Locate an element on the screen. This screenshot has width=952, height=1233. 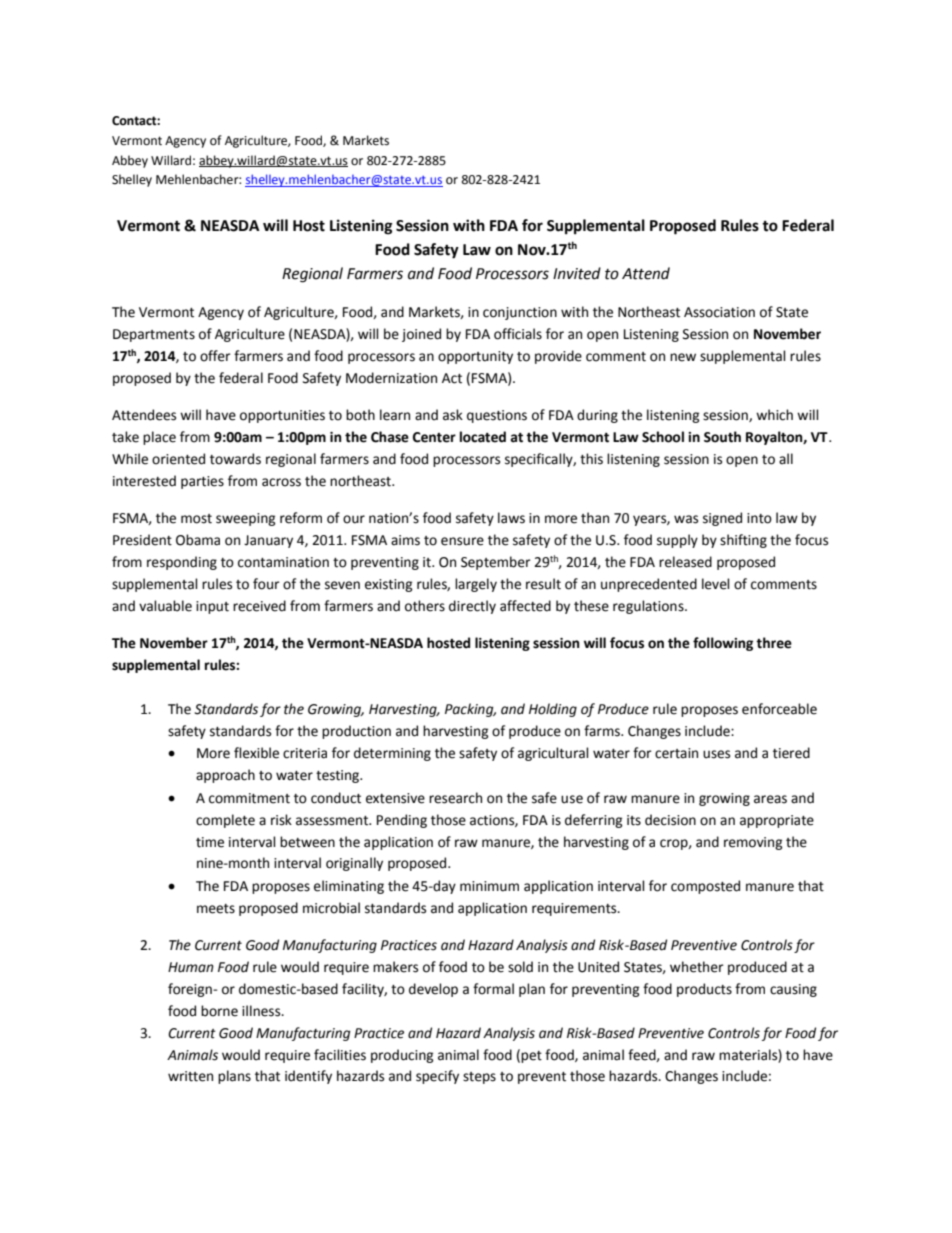
level is located at coordinates (716, 584).
